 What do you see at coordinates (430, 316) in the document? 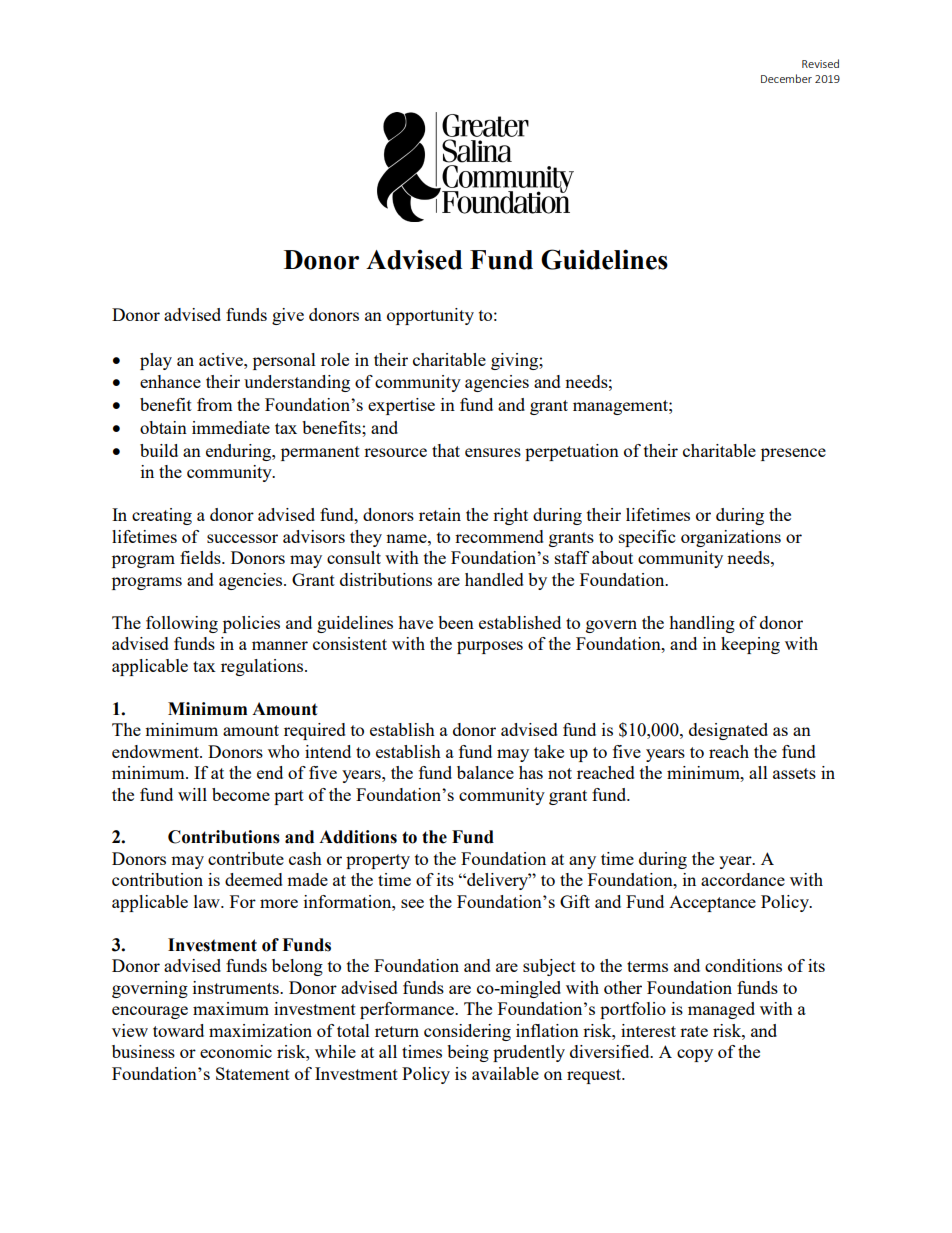
I see `opportunity` at bounding box center [430, 316].
